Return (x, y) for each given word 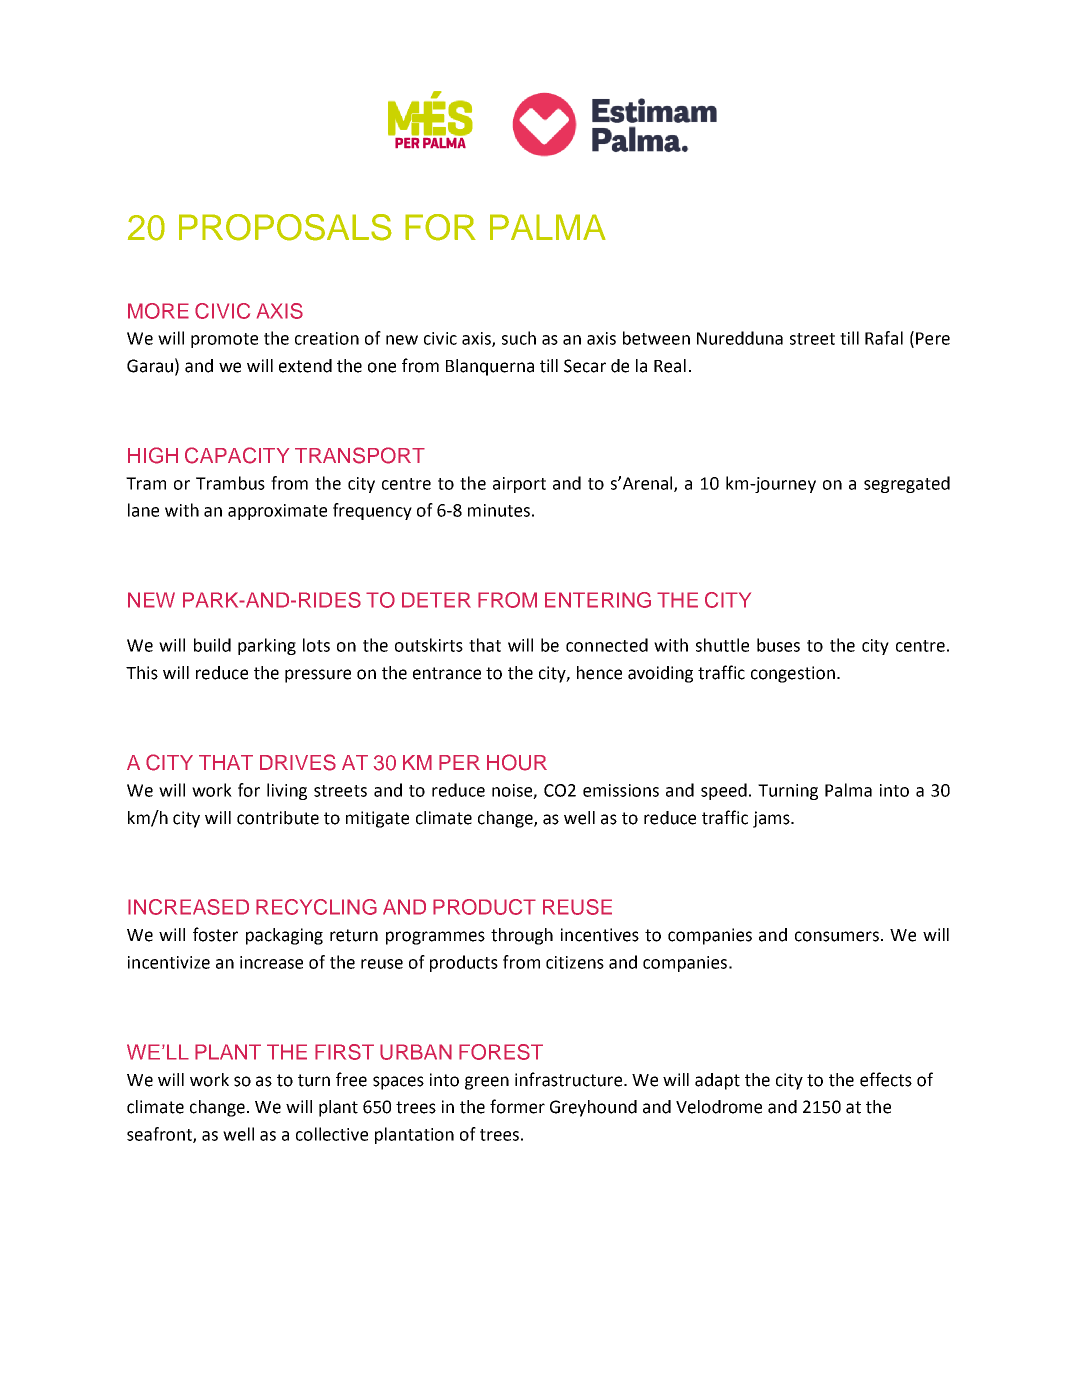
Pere (933, 338)
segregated (907, 484)
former (517, 1106)
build (212, 645)
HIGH (153, 455)
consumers (837, 936)
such (519, 338)
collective (332, 1134)
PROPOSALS (285, 227)
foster (215, 934)
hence (599, 673)
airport (519, 485)
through (522, 936)
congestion (793, 674)
